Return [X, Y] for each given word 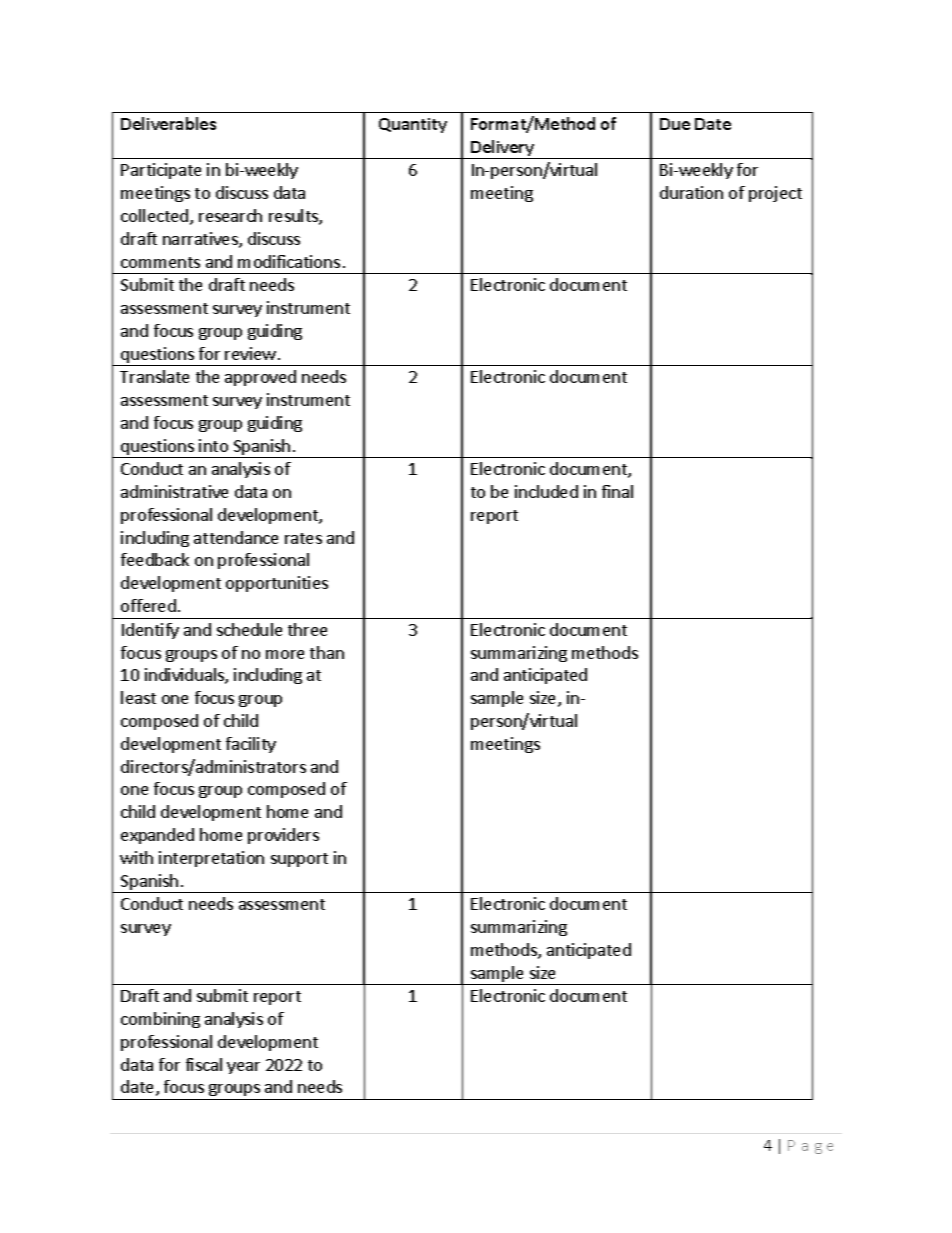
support [299, 860]
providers [283, 836]
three [307, 629]
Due [675, 124]
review [250, 353]
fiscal [204, 1064]
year [243, 1068]
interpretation [211, 859]
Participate [161, 171]
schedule [249, 629]
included [546, 491]
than [327, 652]
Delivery [503, 149]
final [617, 491]
